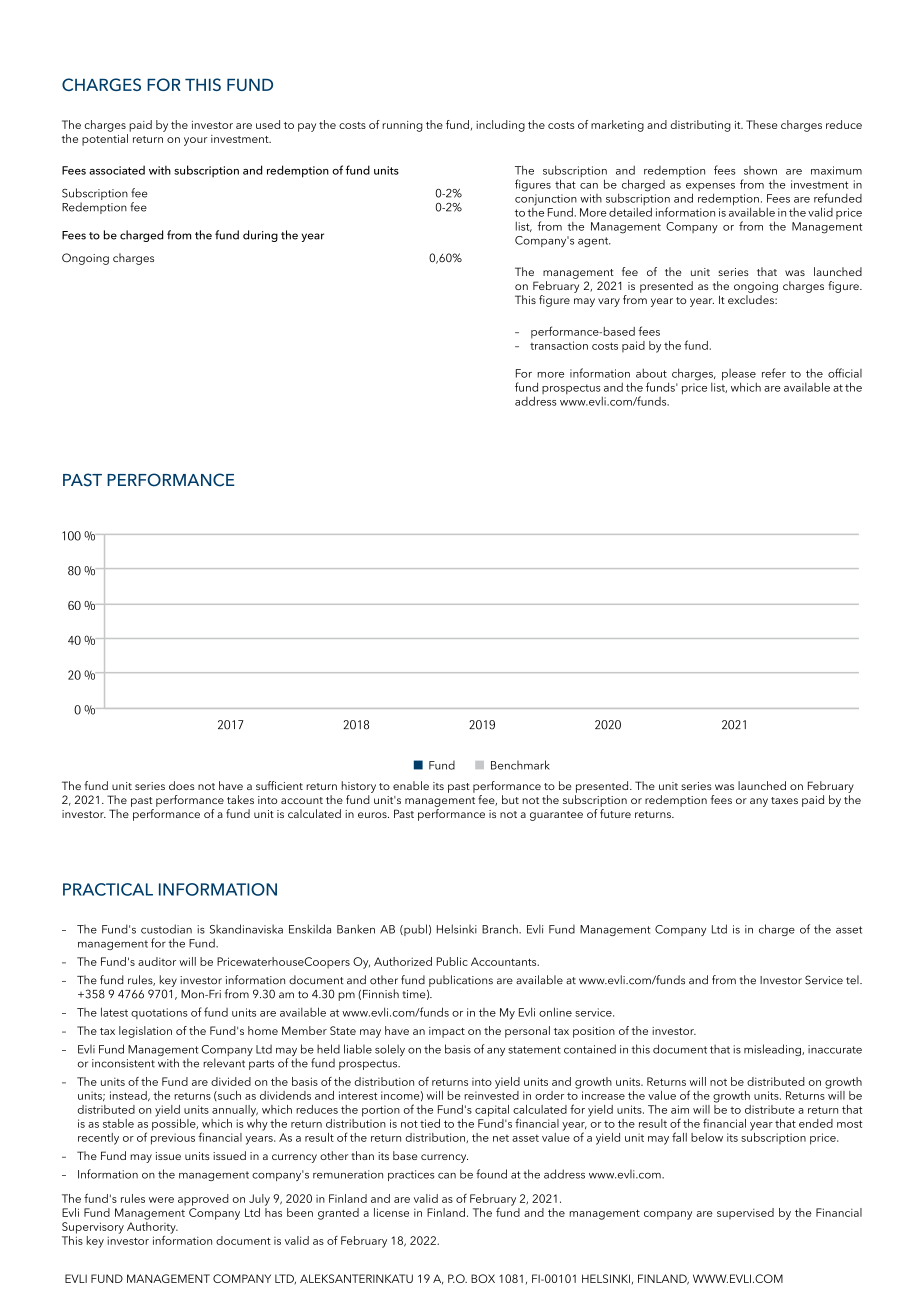 Image resolution: width=924 pixels, height=1309 pixels. Describe the element at coordinates (501, 929) in the screenshot. I see `Branch` at that location.
